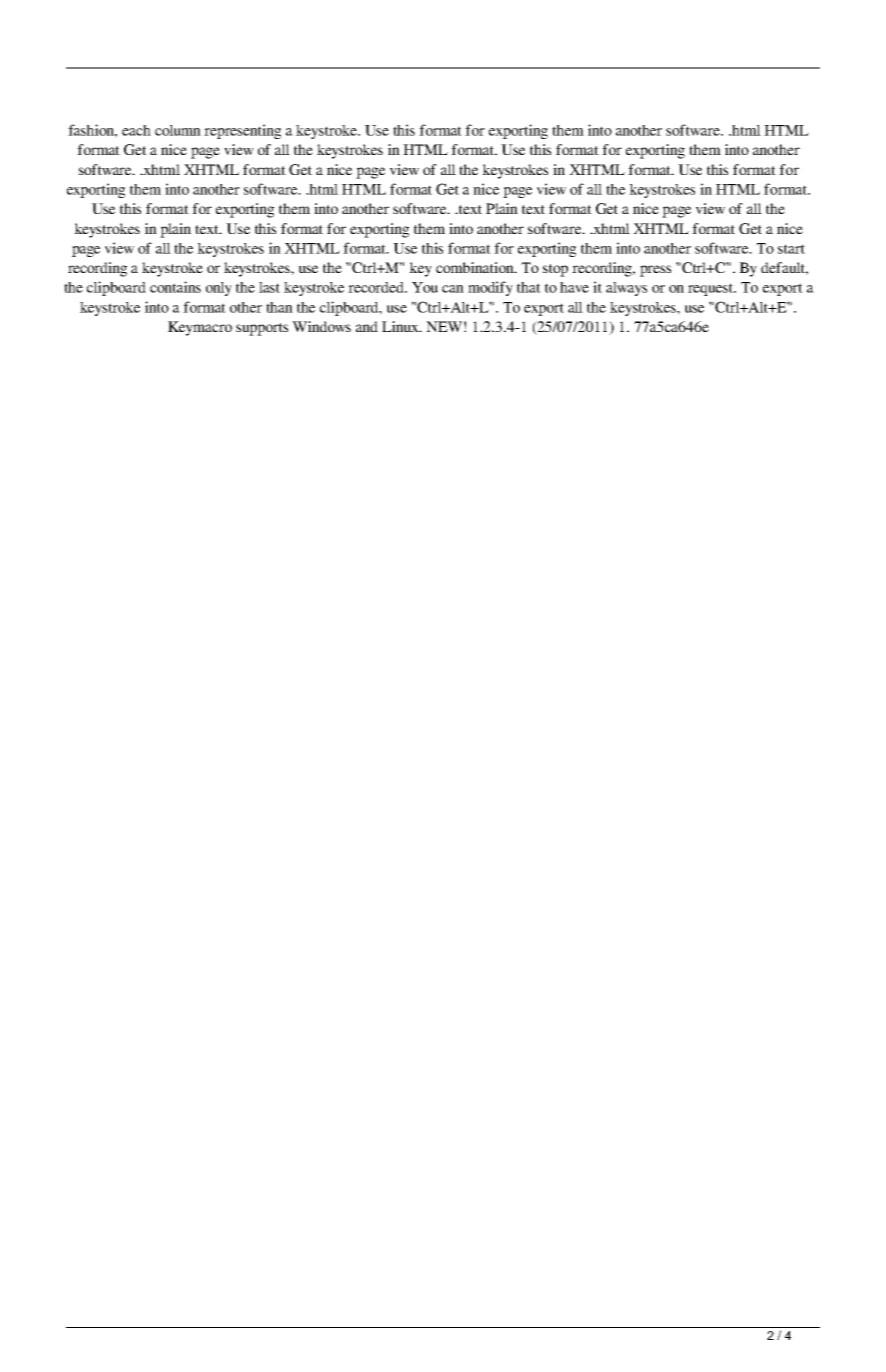  Describe the element at coordinates (555, 270) in the screenshot. I see `stop` at that location.
